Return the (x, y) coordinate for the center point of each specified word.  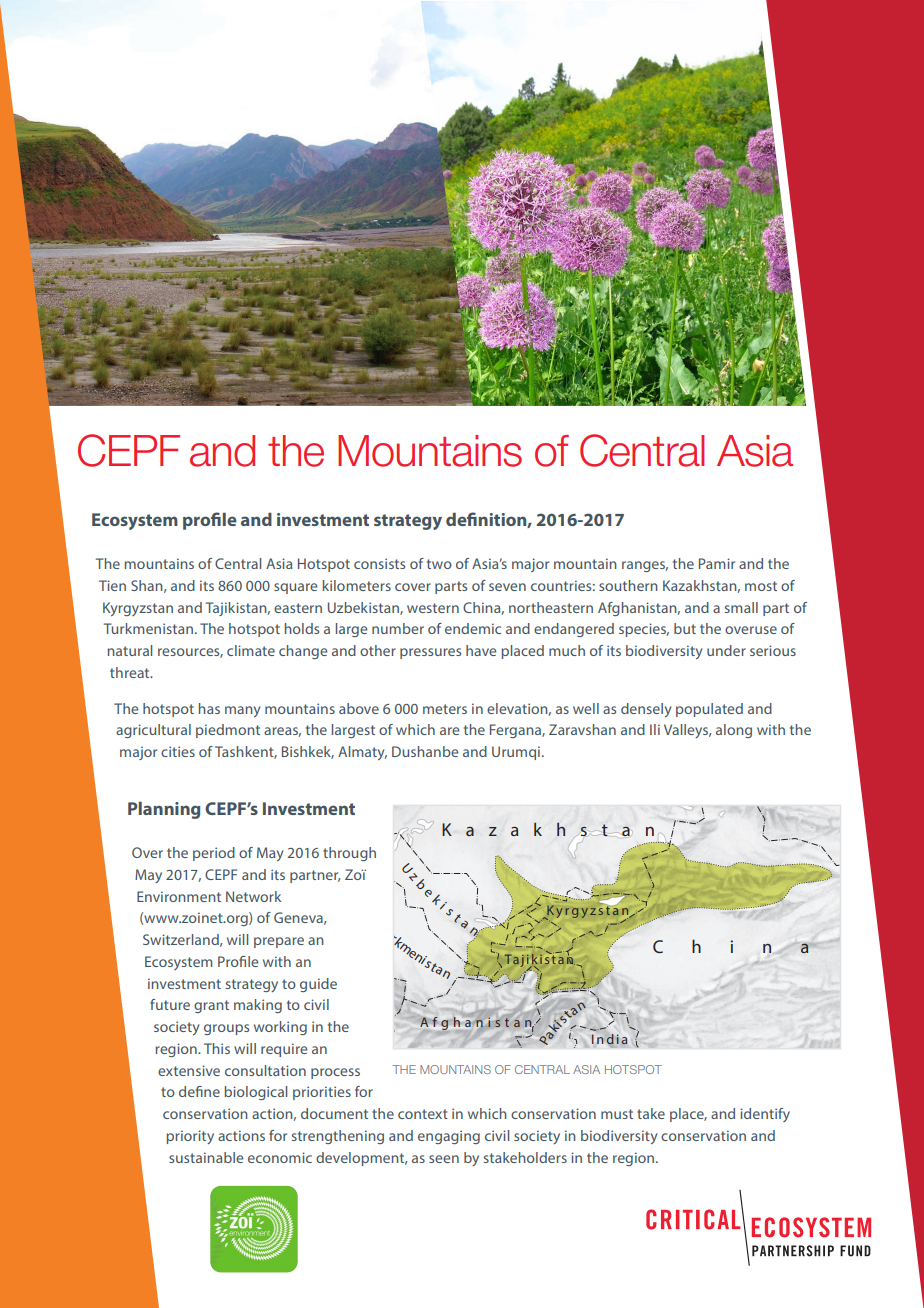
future (170, 1004)
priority (190, 1137)
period (214, 854)
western (433, 608)
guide (318, 985)
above (359, 708)
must (617, 1114)
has (209, 708)
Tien (112, 585)
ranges (645, 566)
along (734, 731)
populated (709, 710)
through (349, 854)
